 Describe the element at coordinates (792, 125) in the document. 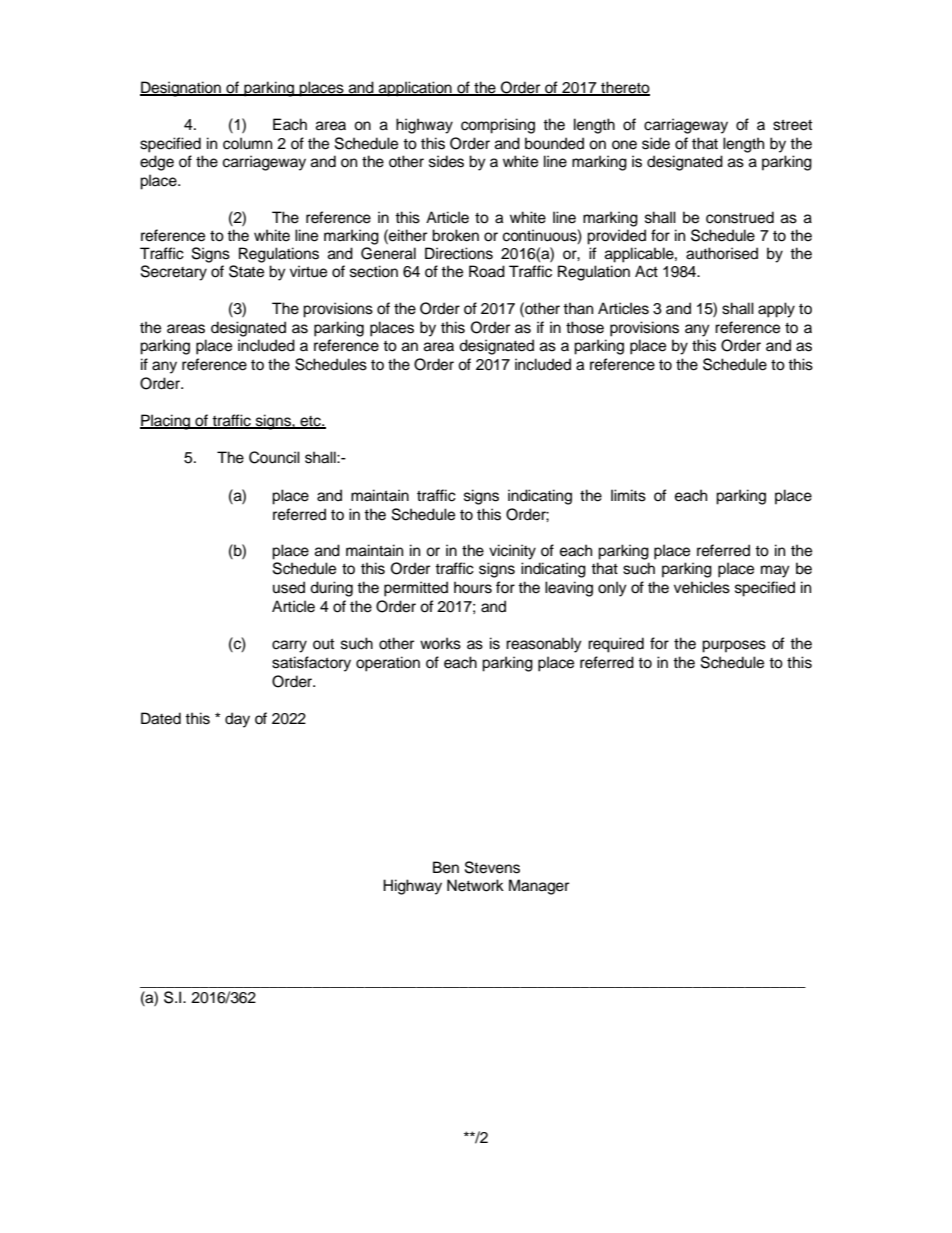

I see `street` at that location.
